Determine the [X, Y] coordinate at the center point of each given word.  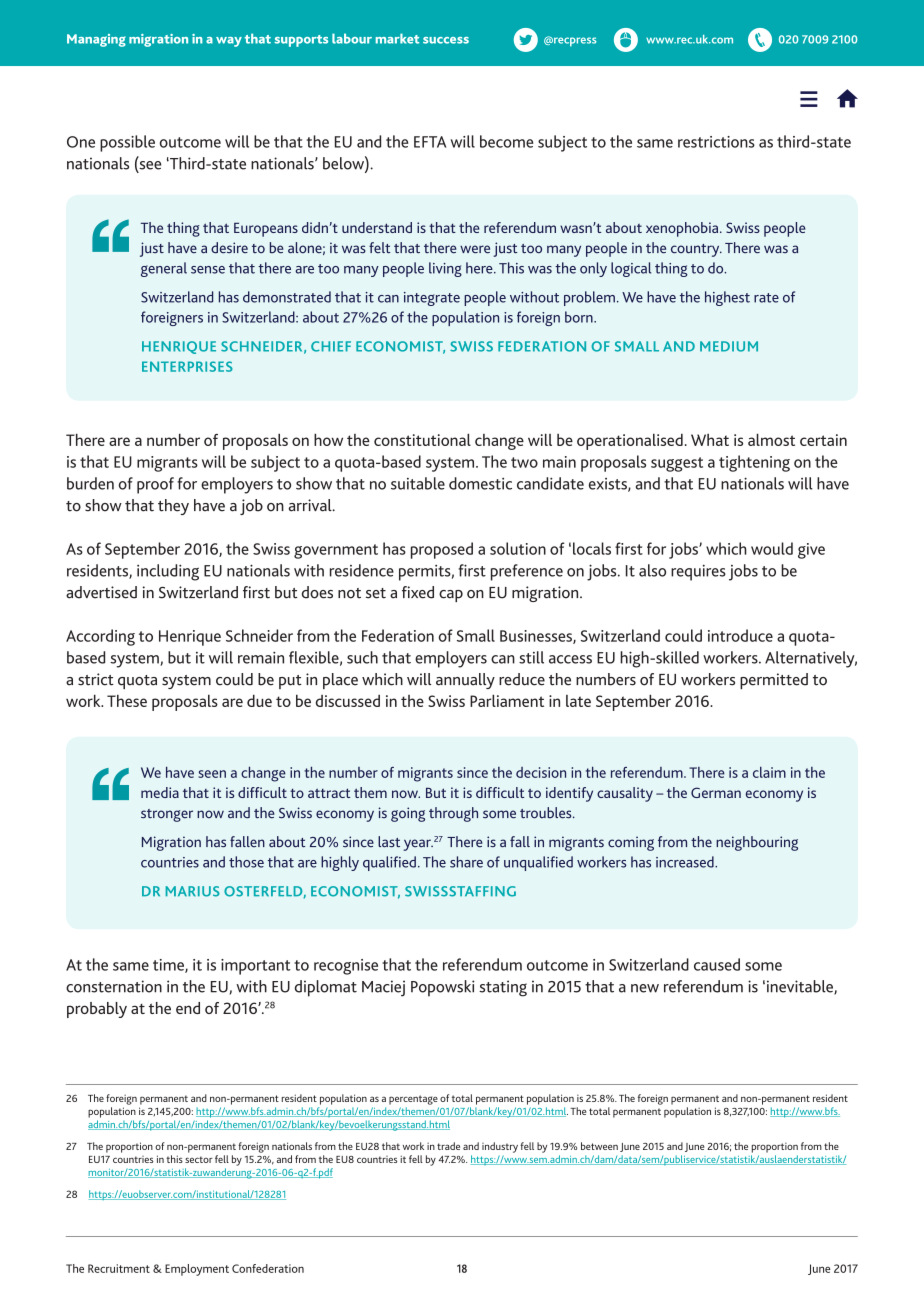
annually [465, 681]
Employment [197, 1270]
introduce [740, 635]
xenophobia [683, 229]
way [229, 42]
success [446, 40]
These [127, 700]
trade [448, 1146]
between [599, 1146]
